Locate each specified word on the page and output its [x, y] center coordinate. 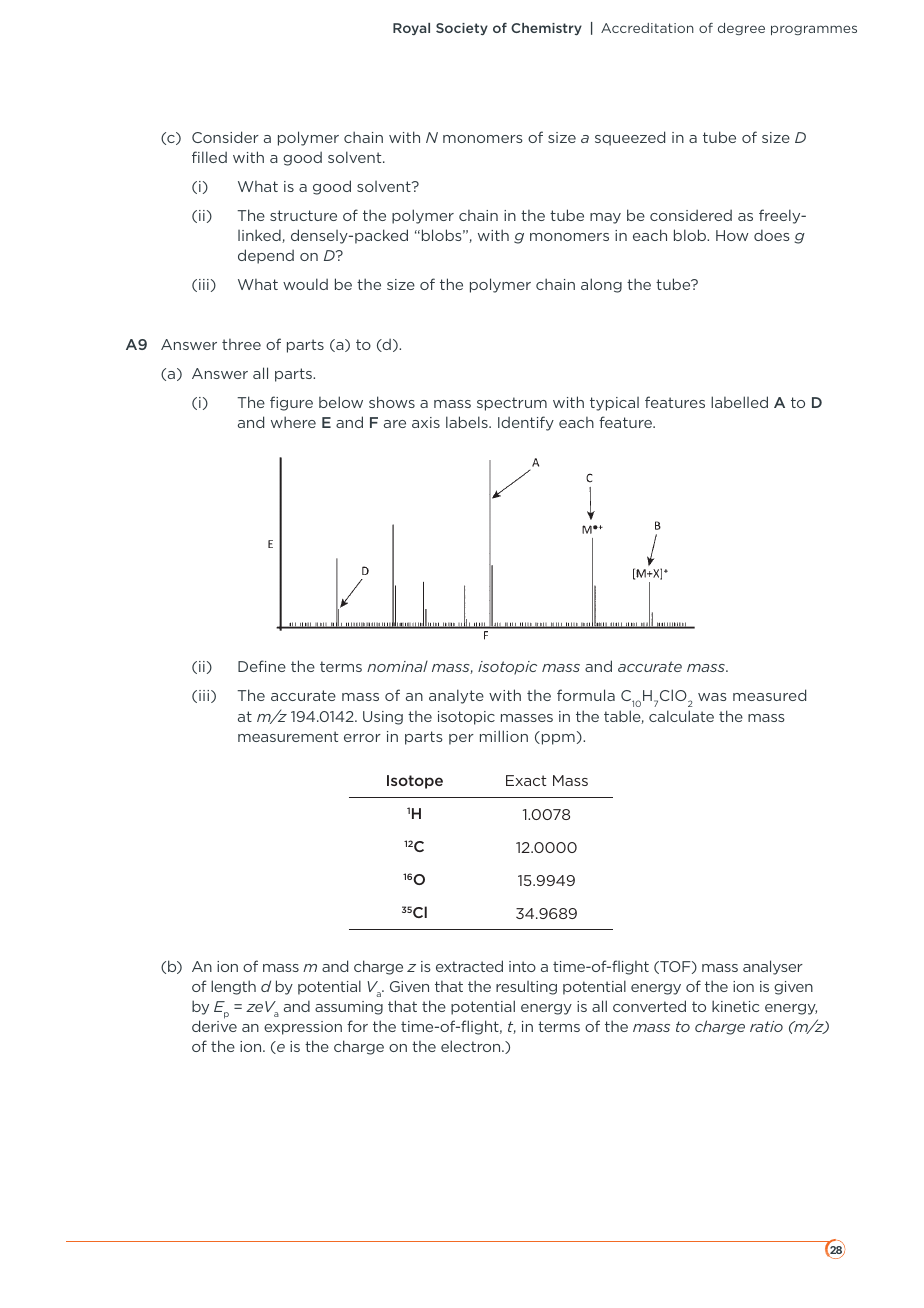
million [504, 736]
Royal [411, 29]
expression [303, 1028]
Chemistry [546, 29]
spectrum [512, 404]
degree [741, 29]
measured [769, 695]
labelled [739, 402]
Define [262, 666]
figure [291, 403]
